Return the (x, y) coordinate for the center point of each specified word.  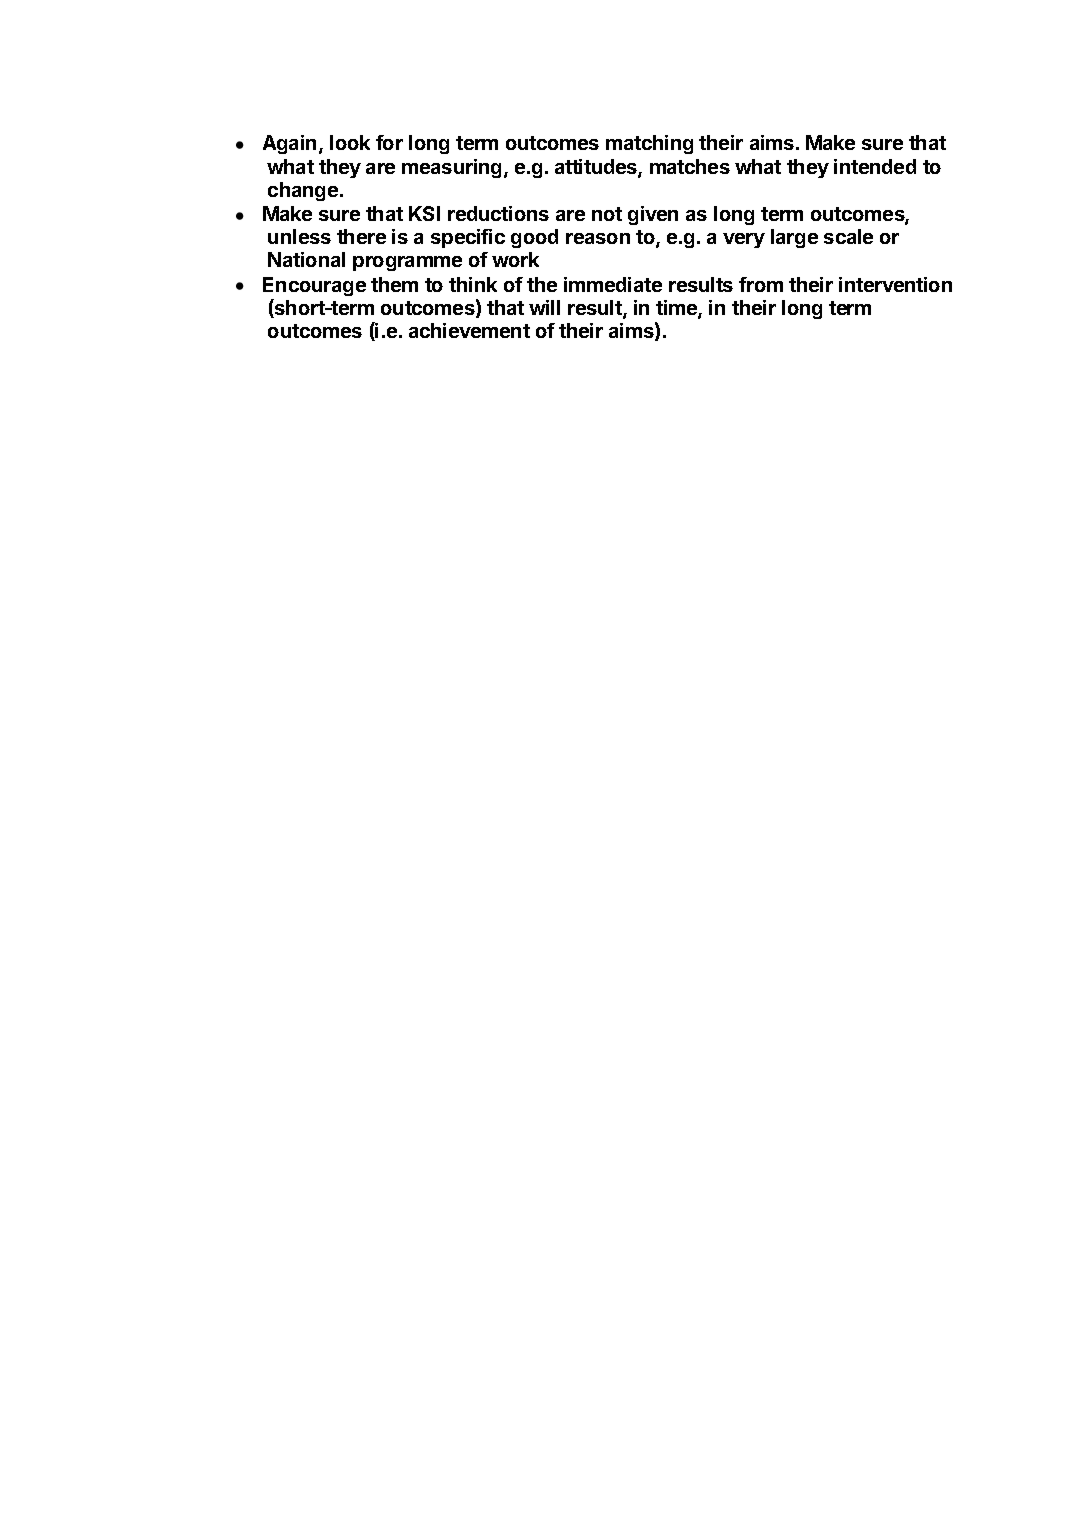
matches (690, 166)
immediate (613, 284)
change (303, 191)
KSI (424, 213)
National (306, 259)
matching (649, 144)
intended (875, 166)
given (653, 215)
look (350, 142)
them (394, 284)
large (794, 238)
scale (848, 236)
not (607, 214)
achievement (469, 330)
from (761, 284)
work (515, 259)
